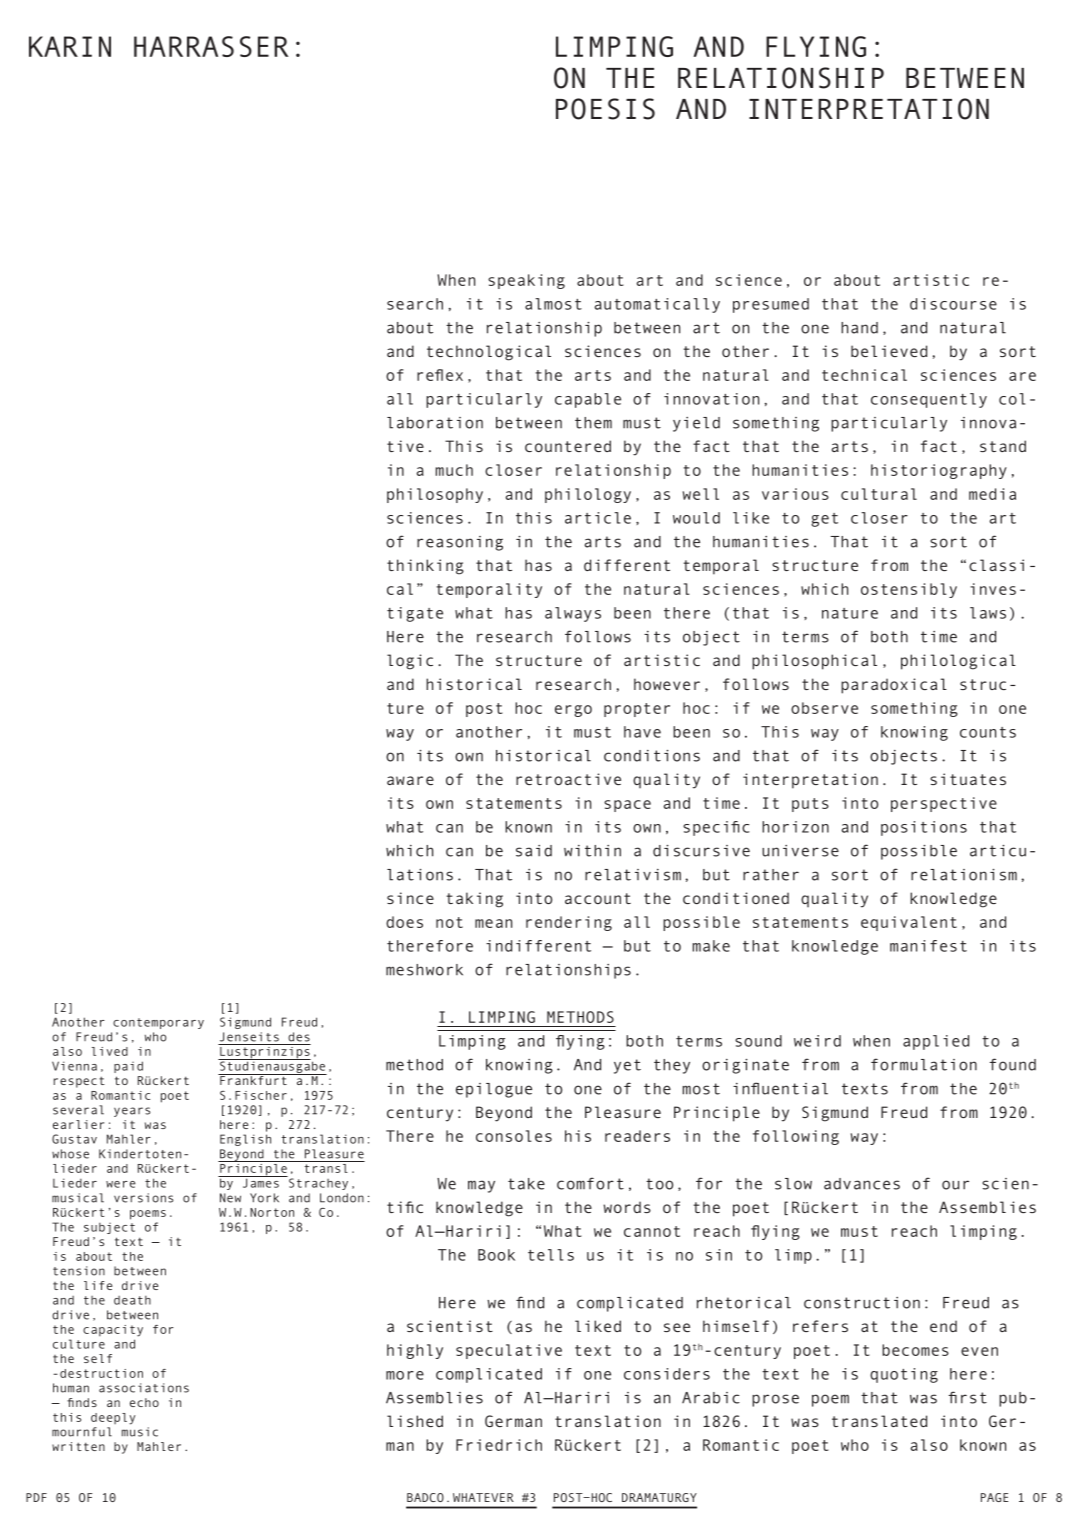 This screenshot has height=1540, width=1089. Describe the element at coordinates (499, 1445) in the screenshot. I see `Friedrich` at that location.
